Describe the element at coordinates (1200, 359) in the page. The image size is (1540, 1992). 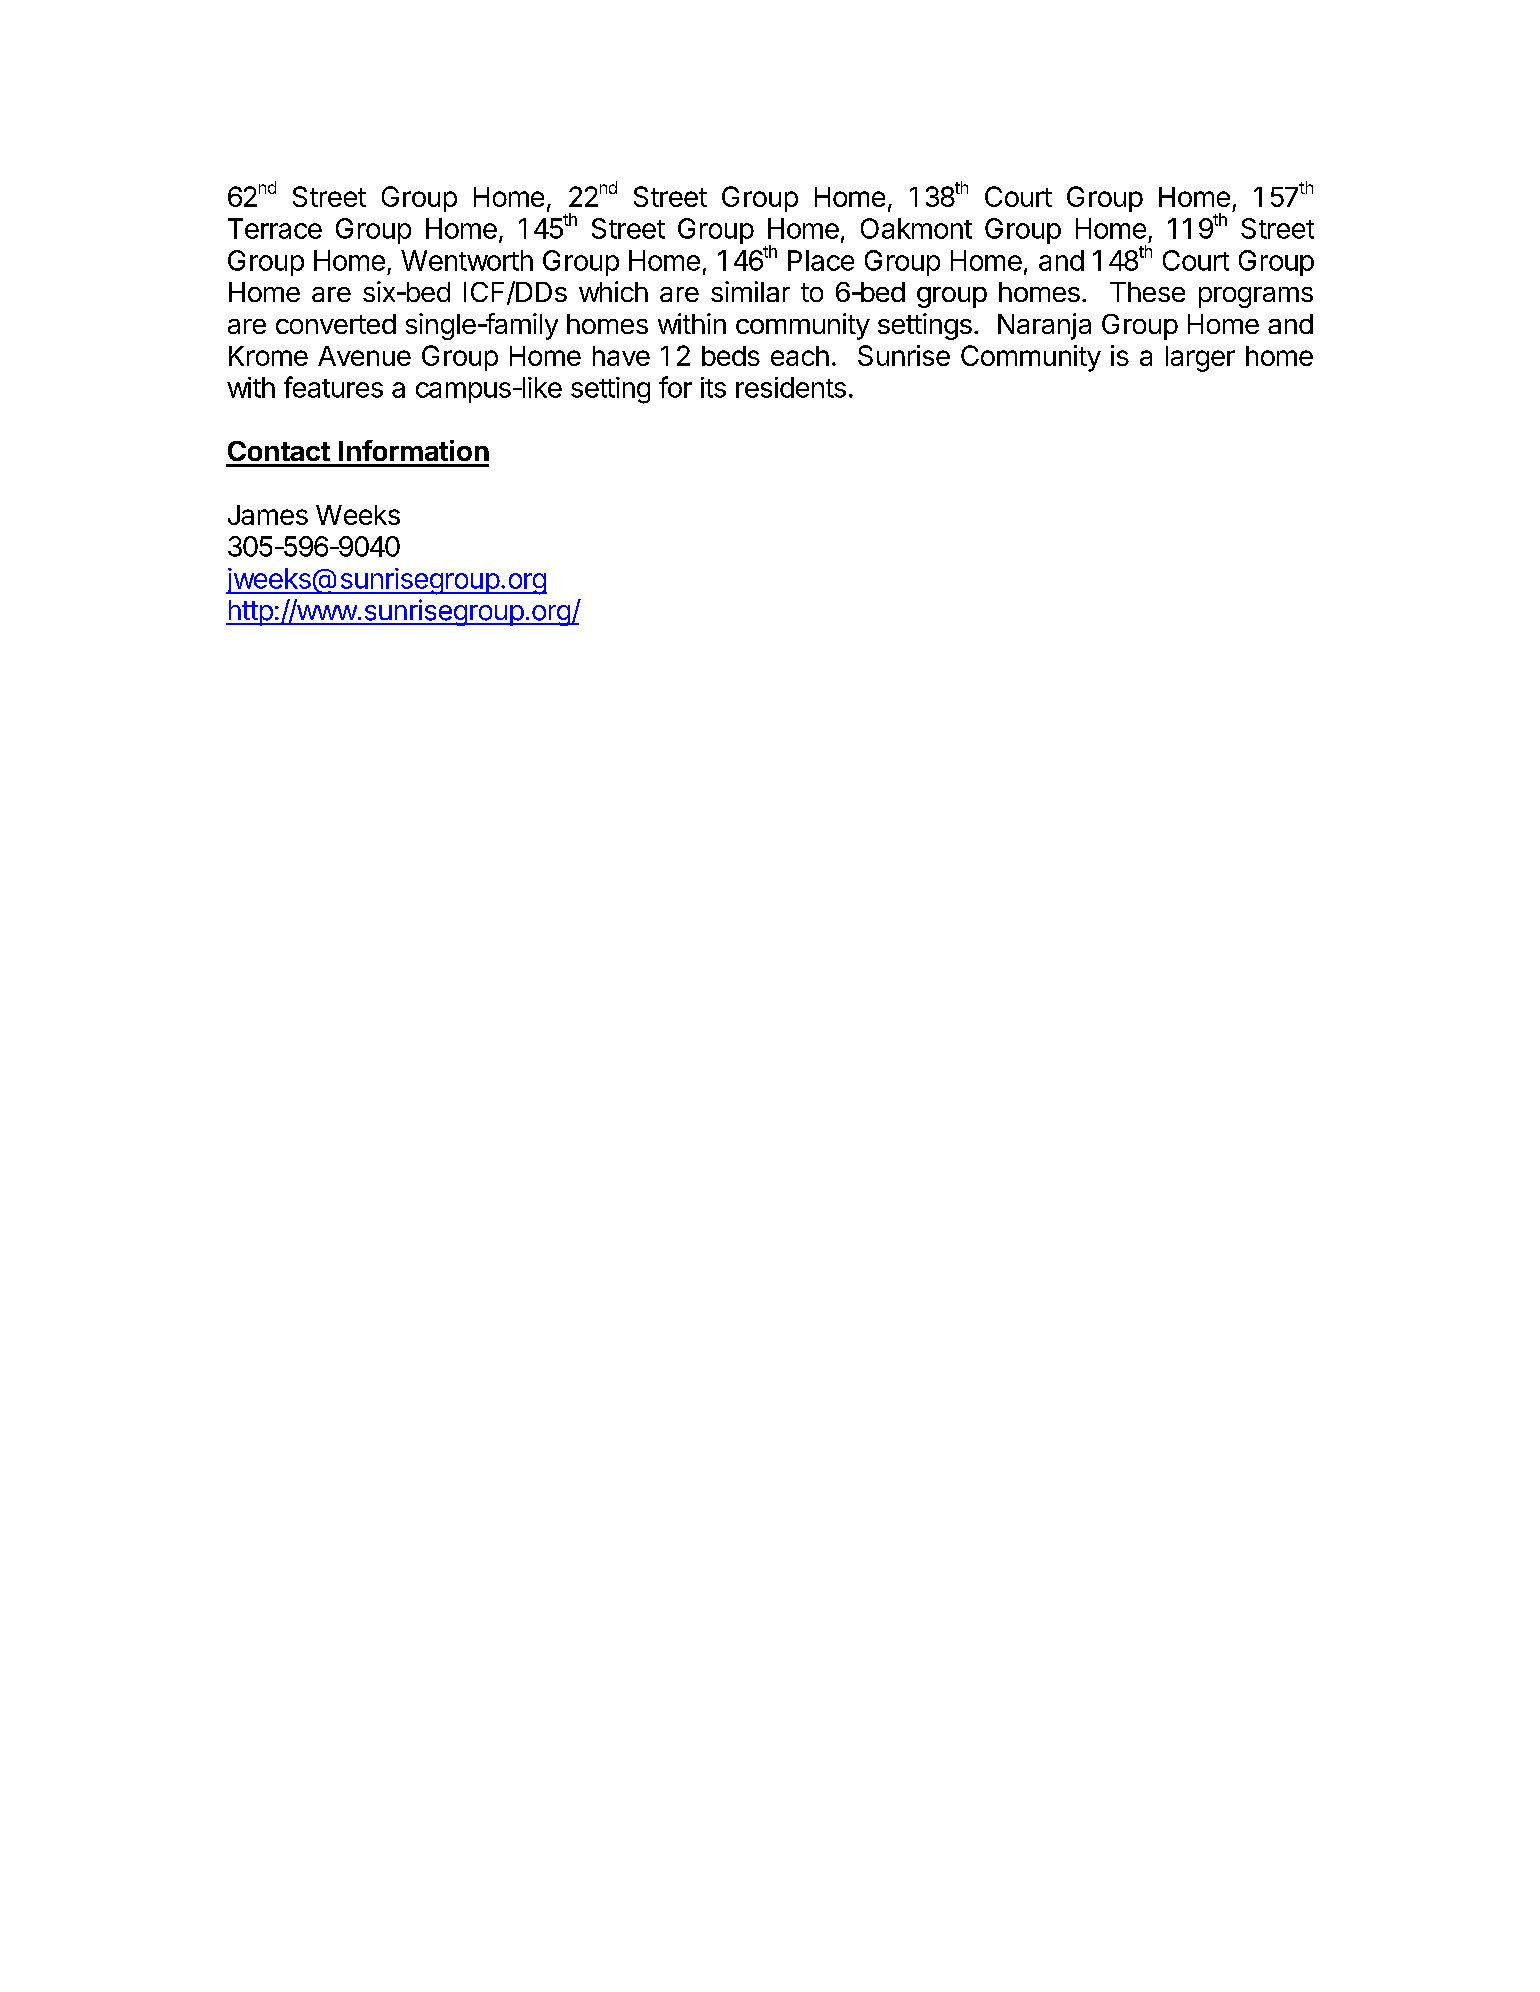
I see `larger` at that location.
